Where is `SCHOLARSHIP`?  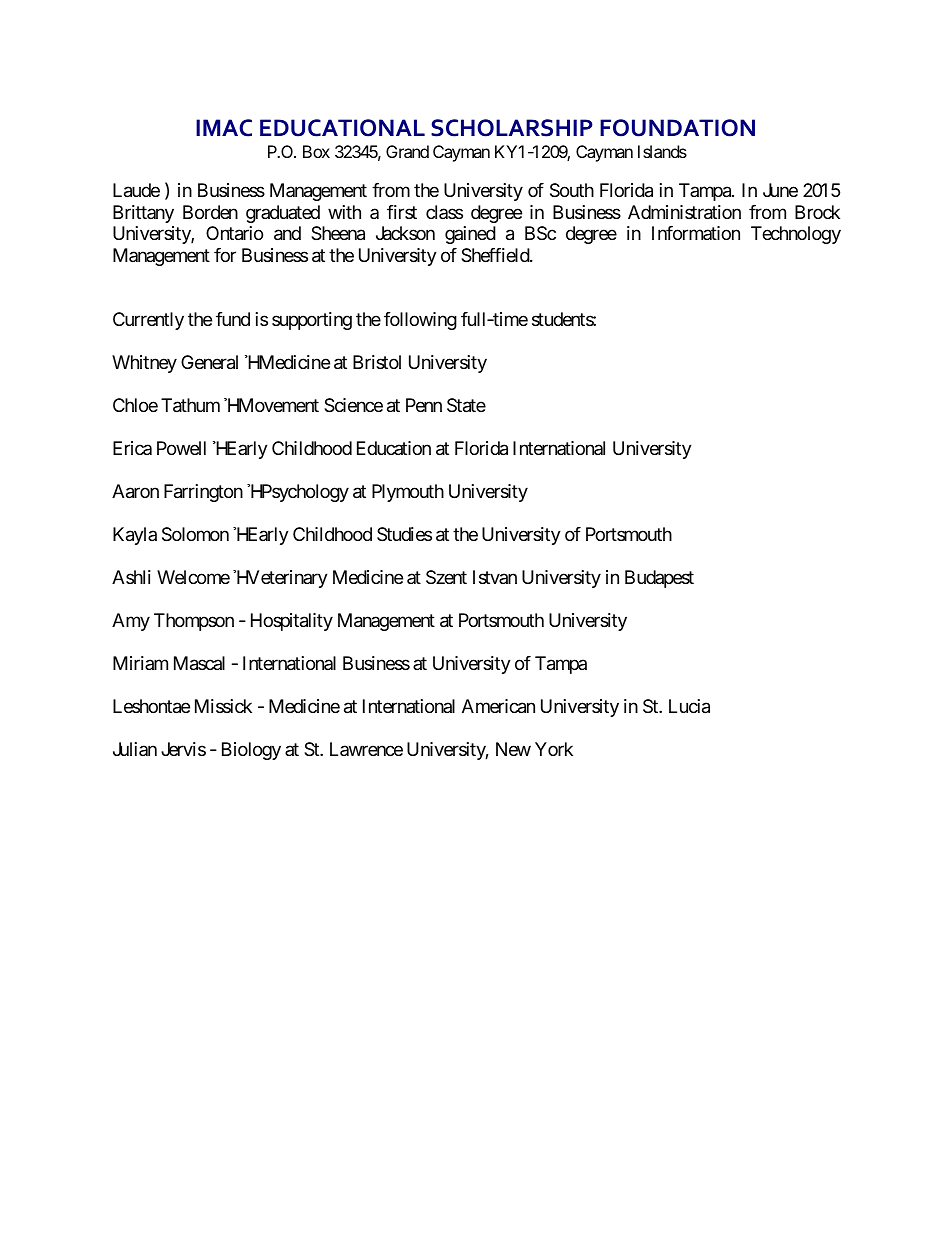
SCHOLARSHIP is located at coordinates (512, 128).
